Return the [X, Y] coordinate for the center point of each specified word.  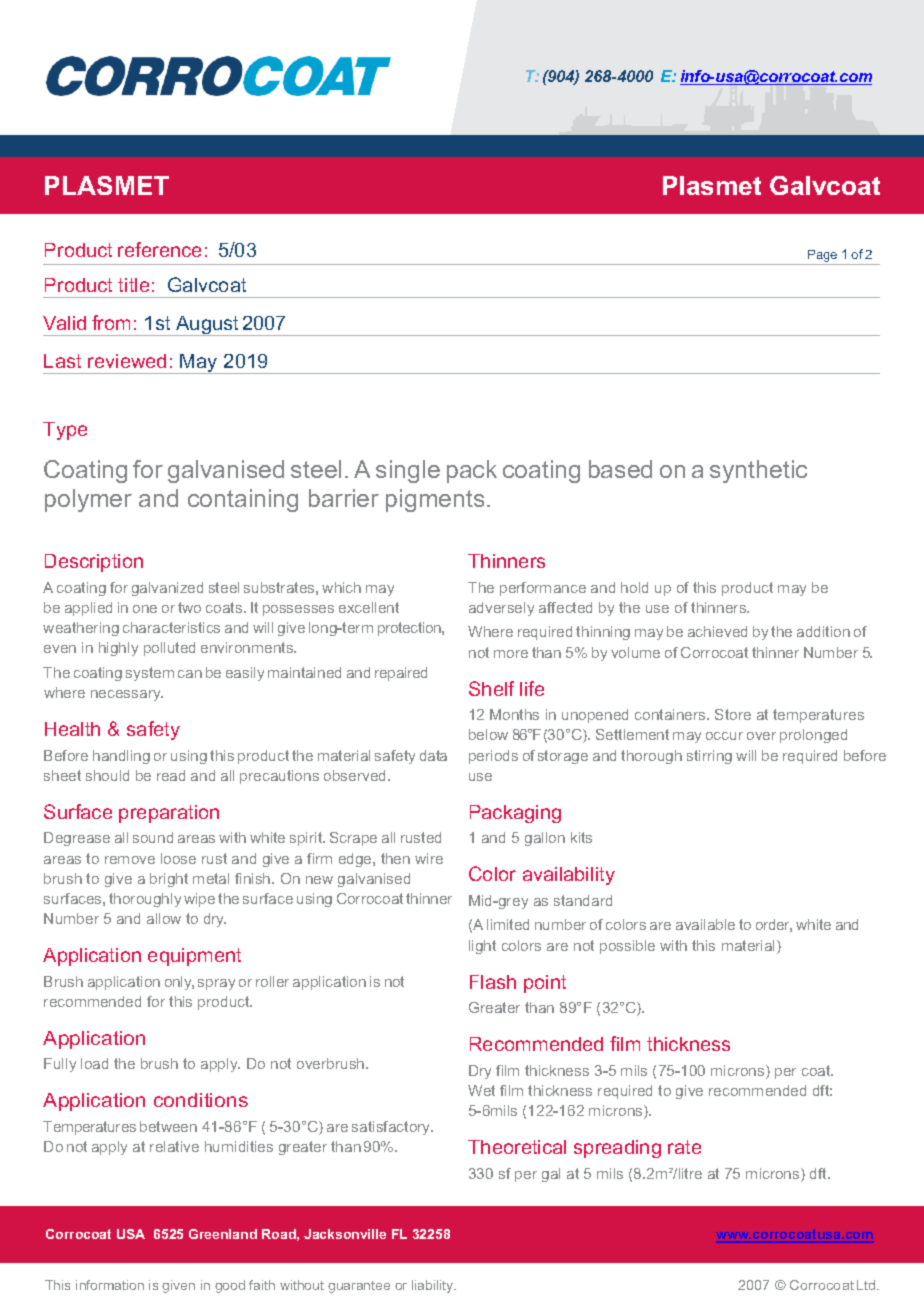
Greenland [223, 1234]
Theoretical [517, 1147]
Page [822, 256]
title [133, 285]
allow [164, 918]
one [145, 609]
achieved [717, 631]
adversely [501, 609]
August [208, 326]
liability [434, 1286]
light [482, 947]
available [705, 924]
